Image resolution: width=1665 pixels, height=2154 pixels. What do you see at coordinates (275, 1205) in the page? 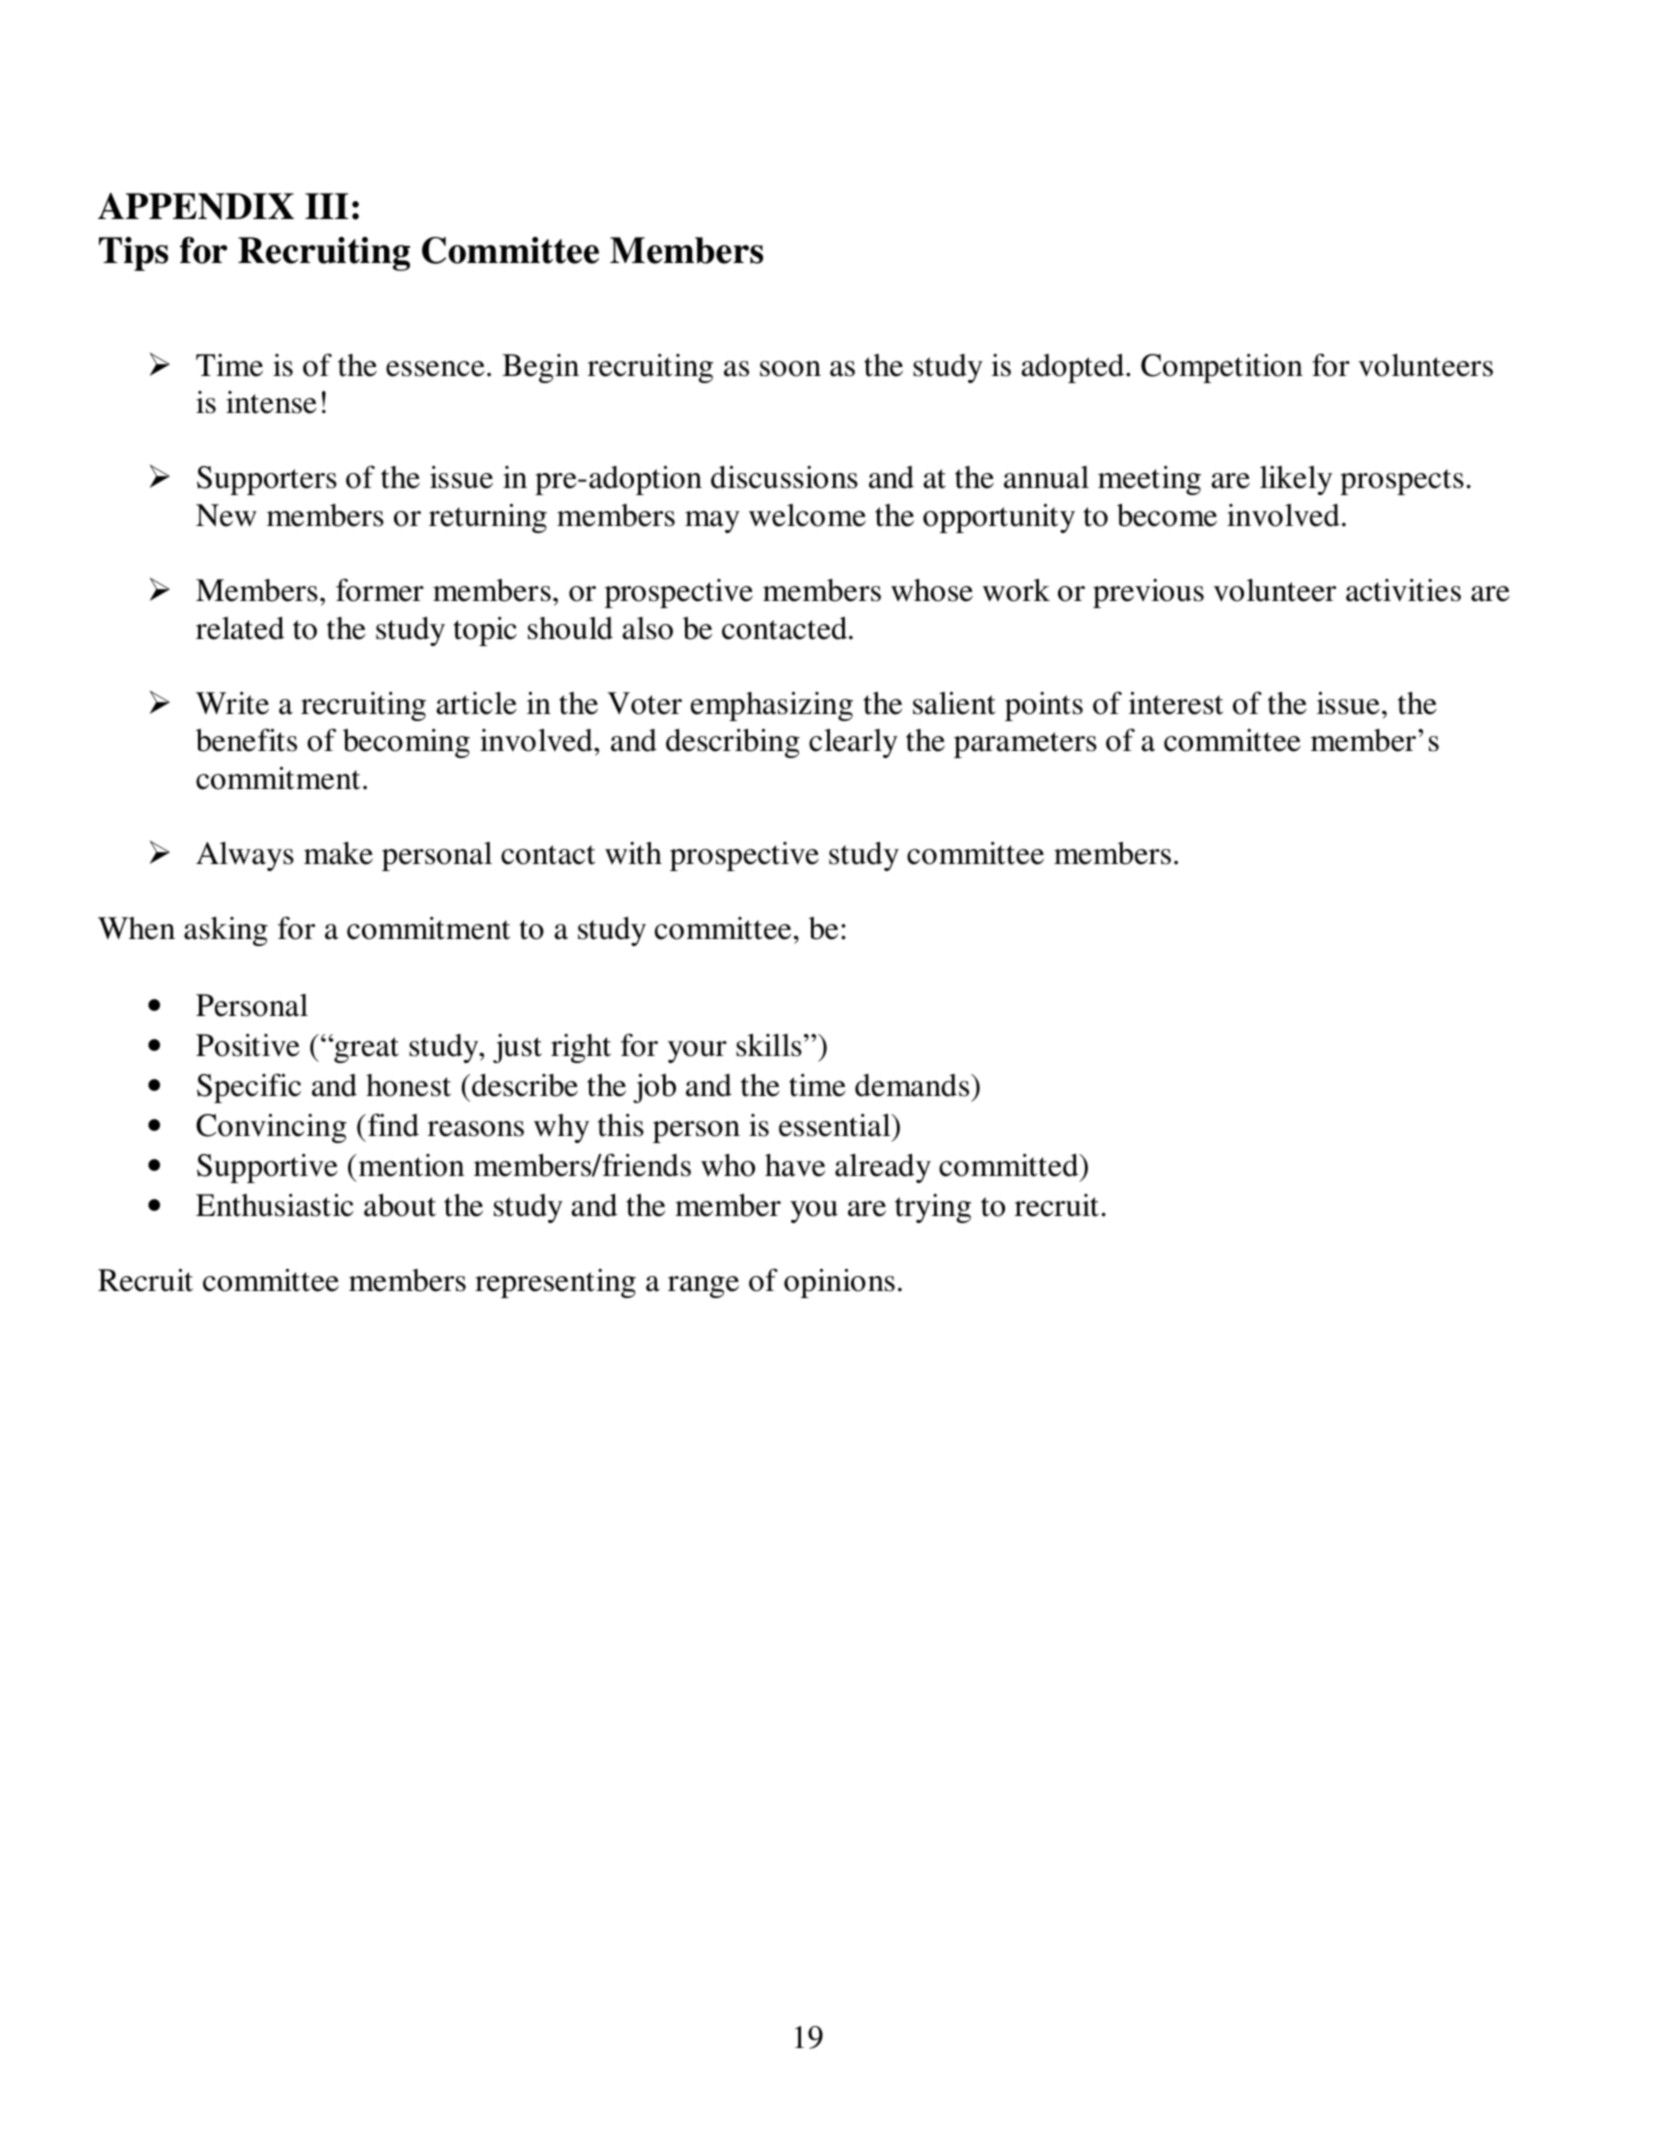
I see `Enthusiastic` at bounding box center [275, 1205].
